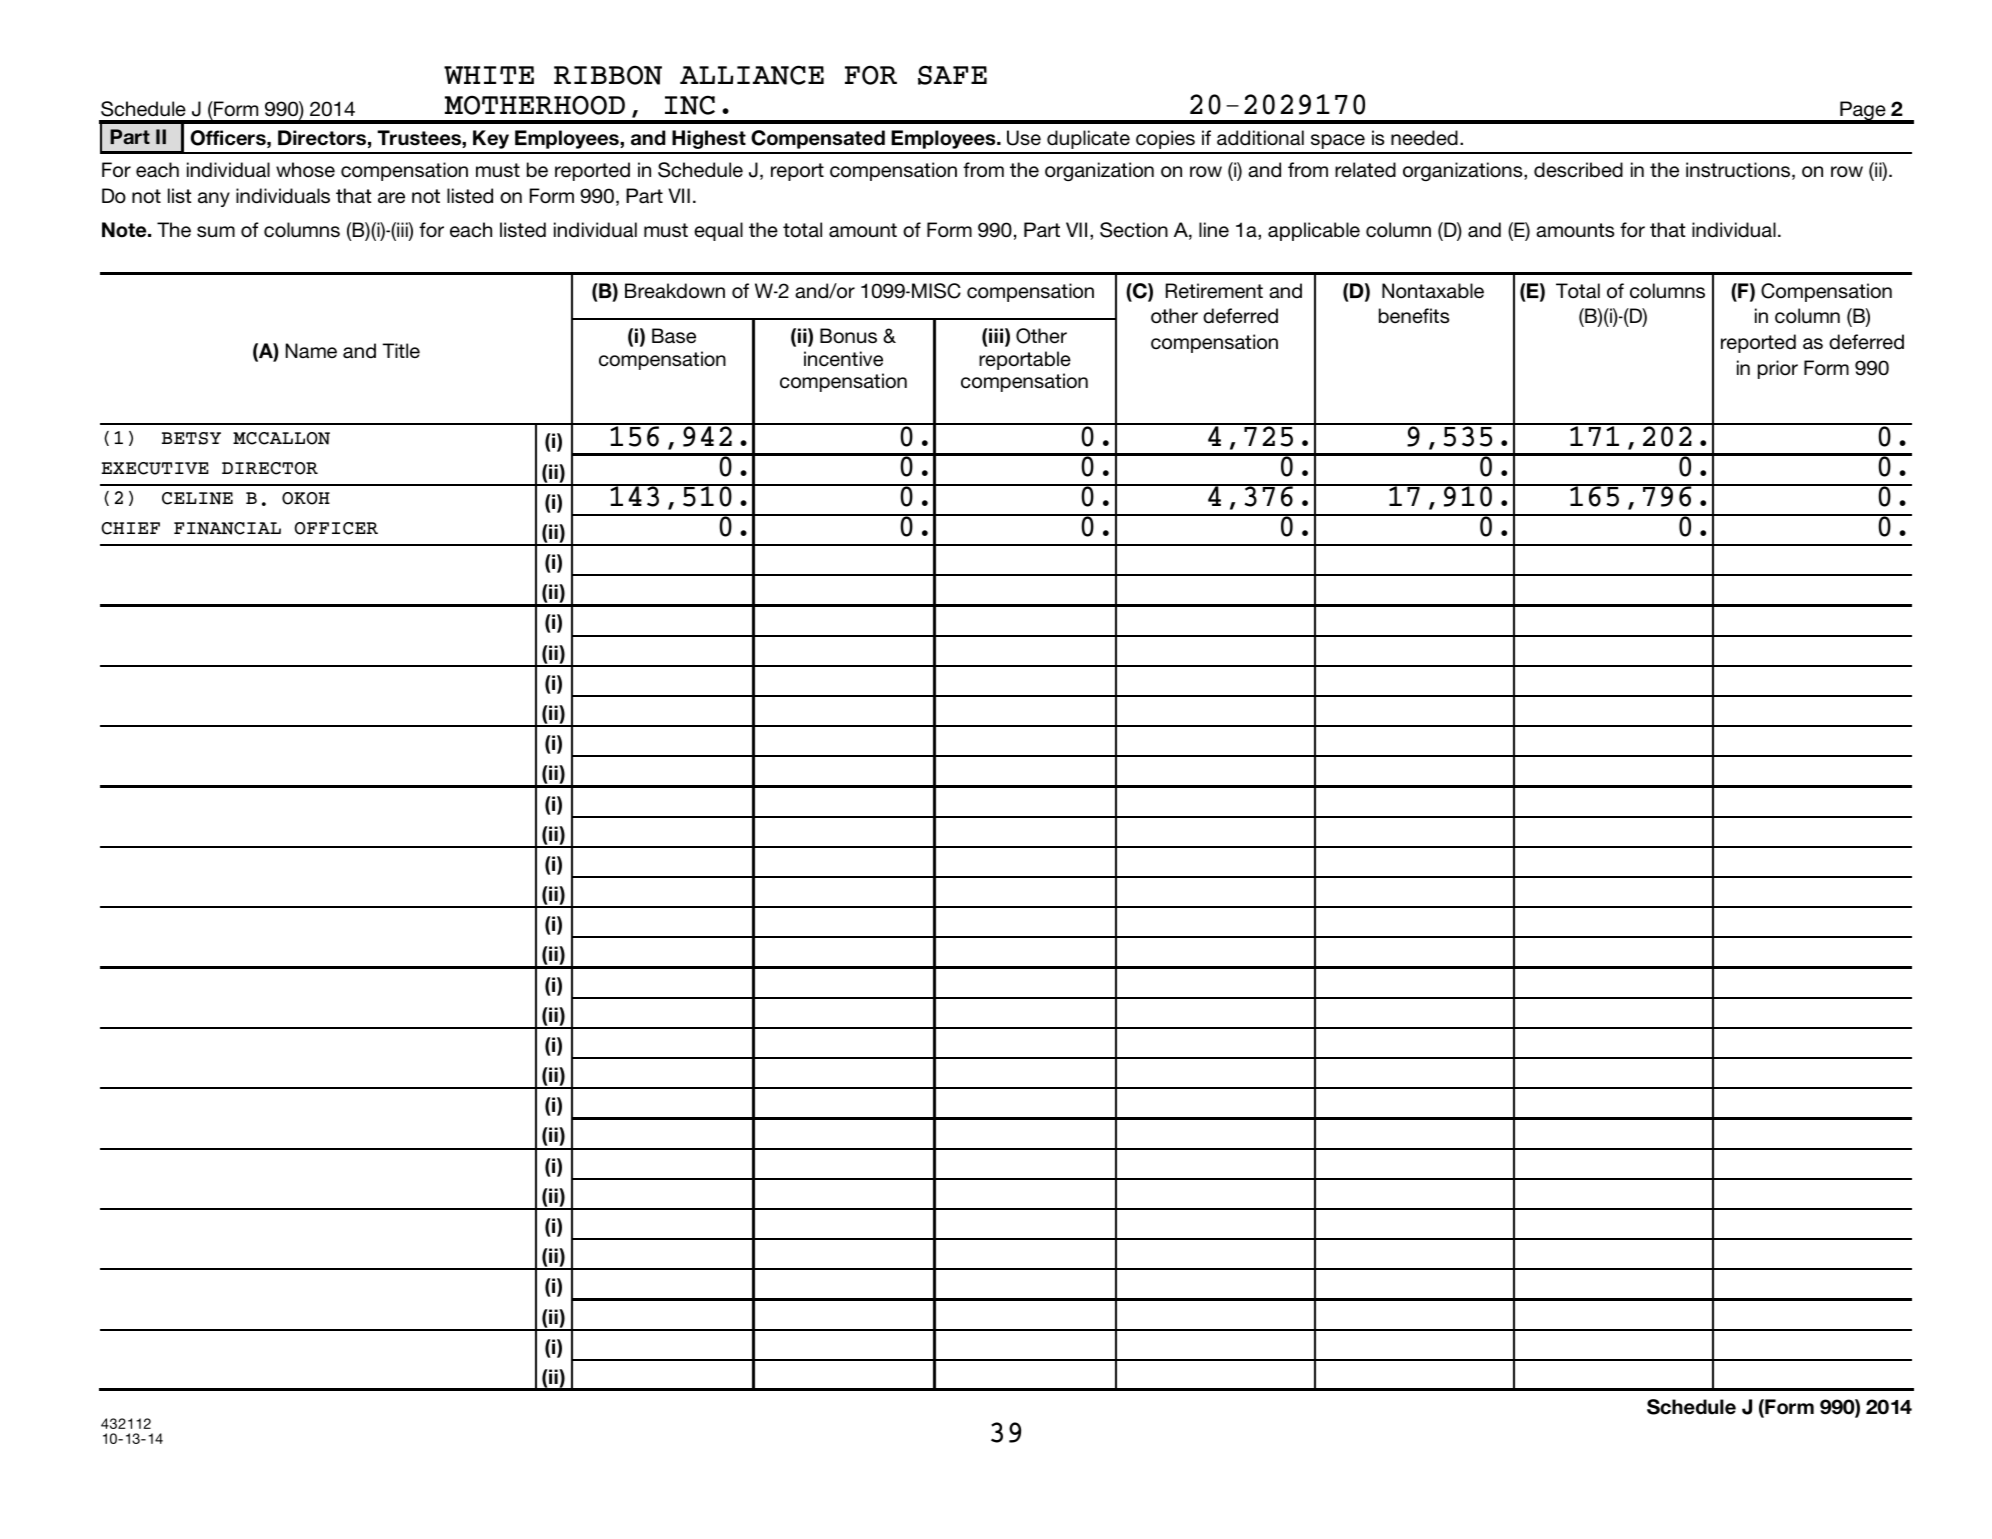 This screenshot has width=1992, height=1539. What do you see at coordinates (227, 528) in the screenshot?
I see `FINANCIAL` at bounding box center [227, 528].
